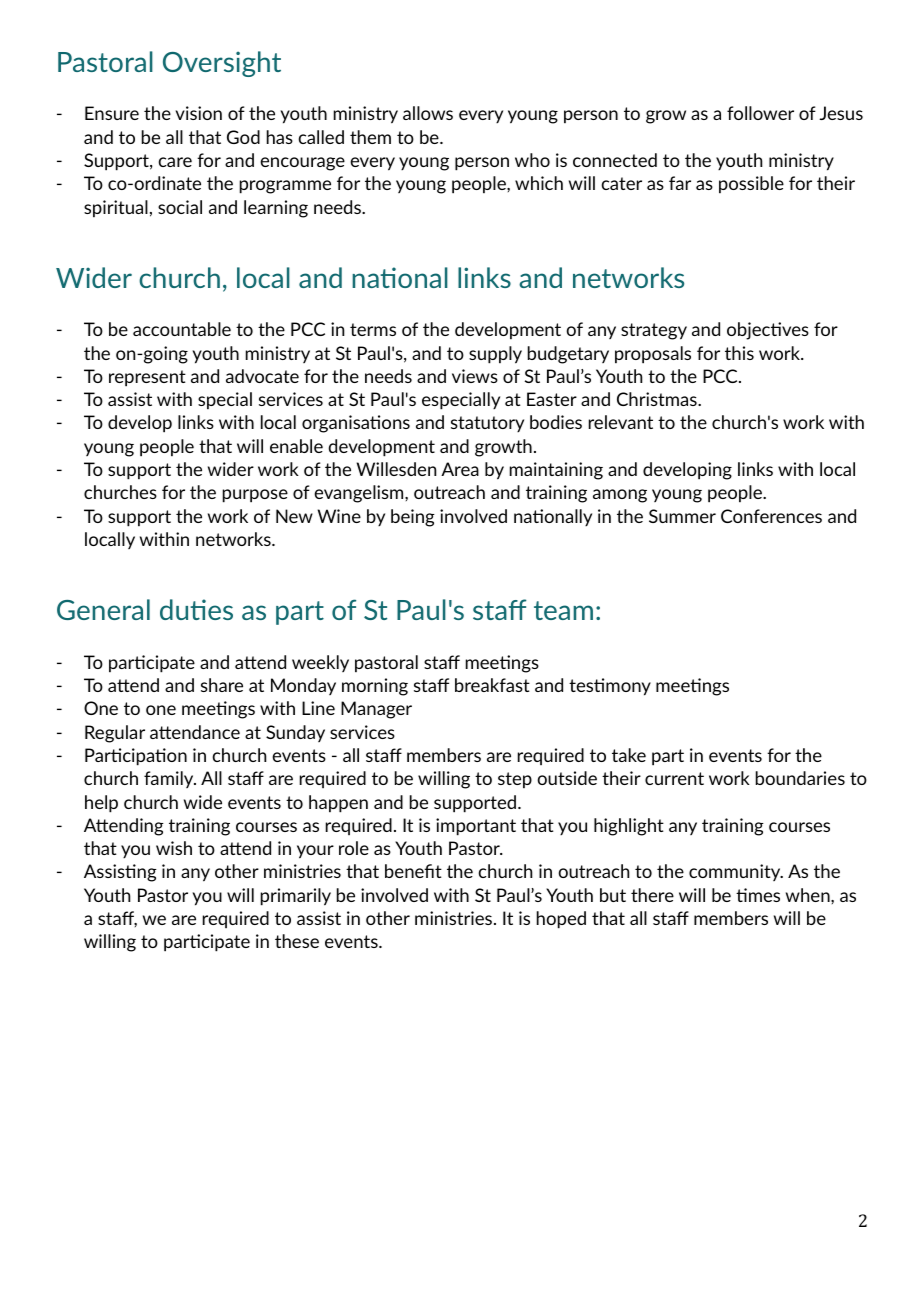 This screenshot has width=924, height=1308. What do you see at coordinates (428, 113) in the screenshot?
I see `allows` at bounding box center [428, 113].
